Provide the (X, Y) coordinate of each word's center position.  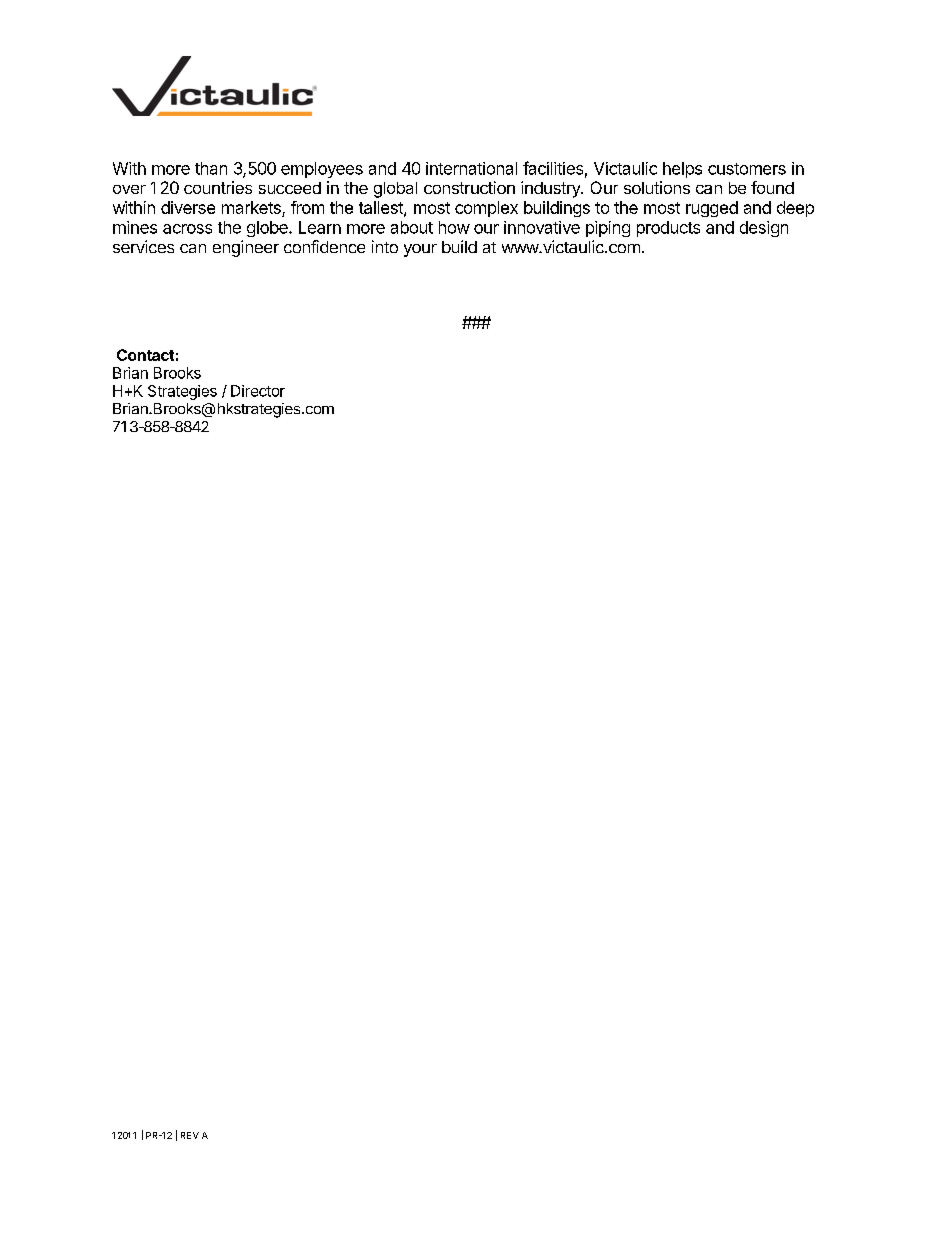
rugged (712, 209)
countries (218, 187)
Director (258, 391)
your (420, 250)
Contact (145, 355)
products (668, 229)
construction (469, 187)
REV (190, 1135)
